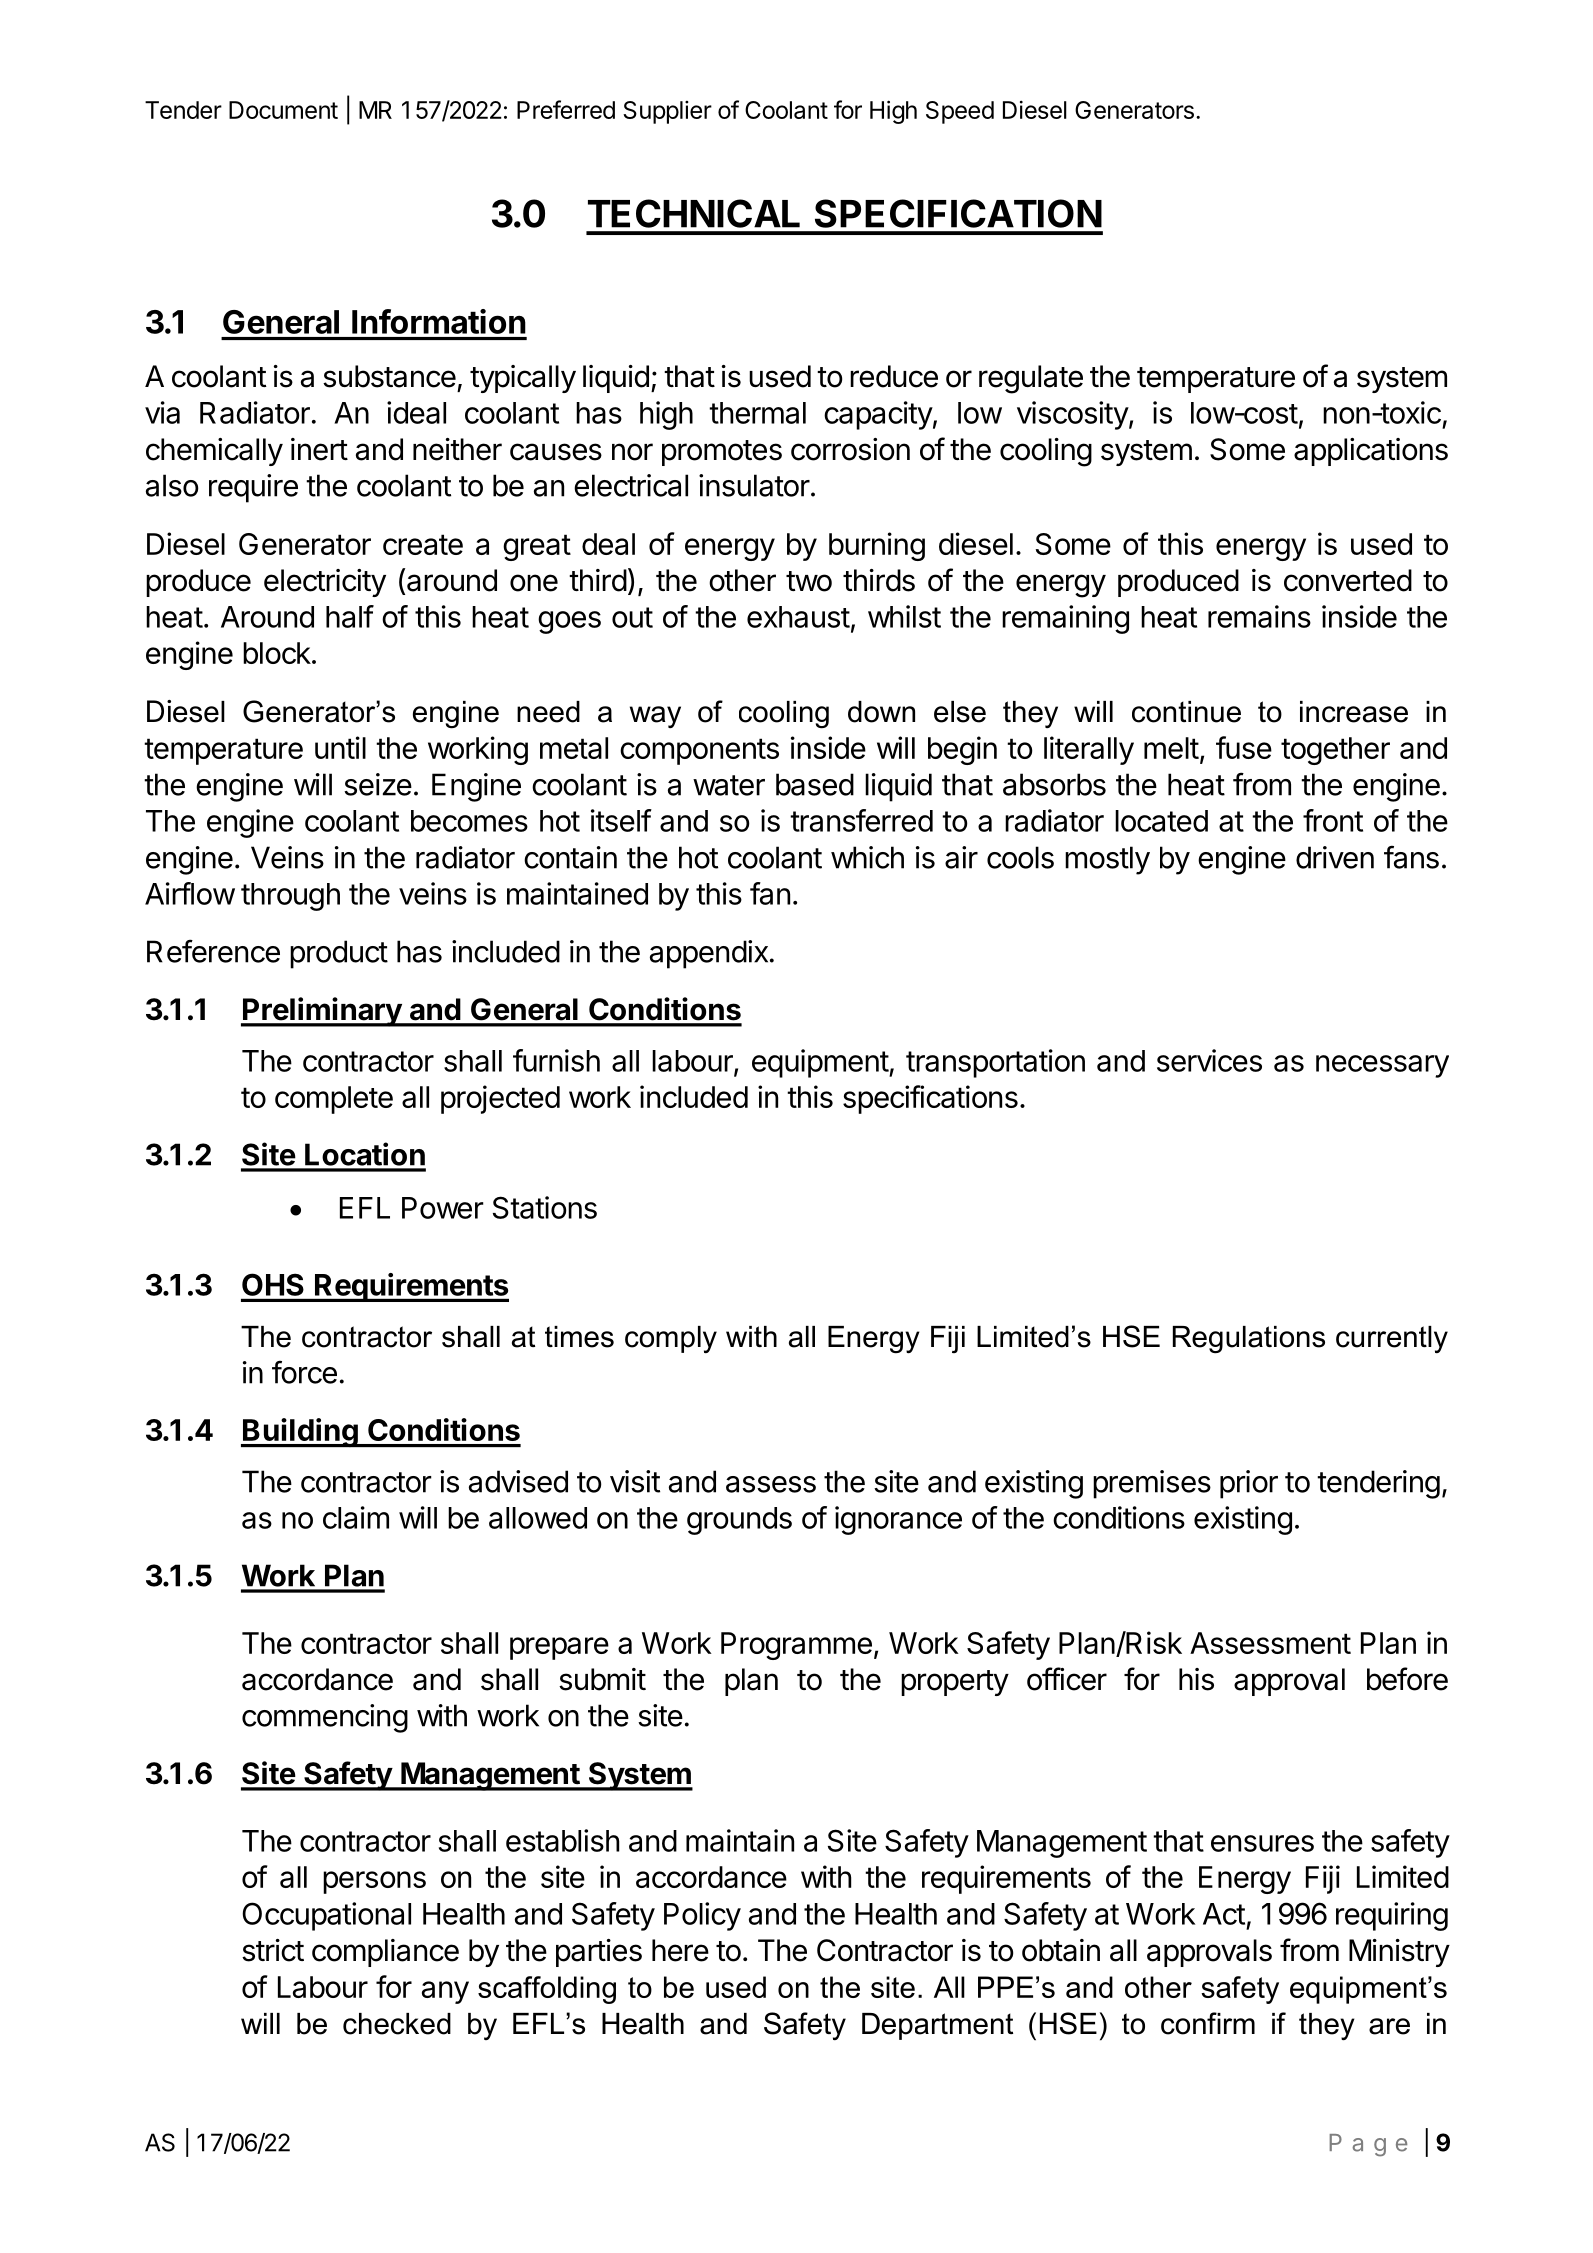  I want to click on until, so click(340, 747).
